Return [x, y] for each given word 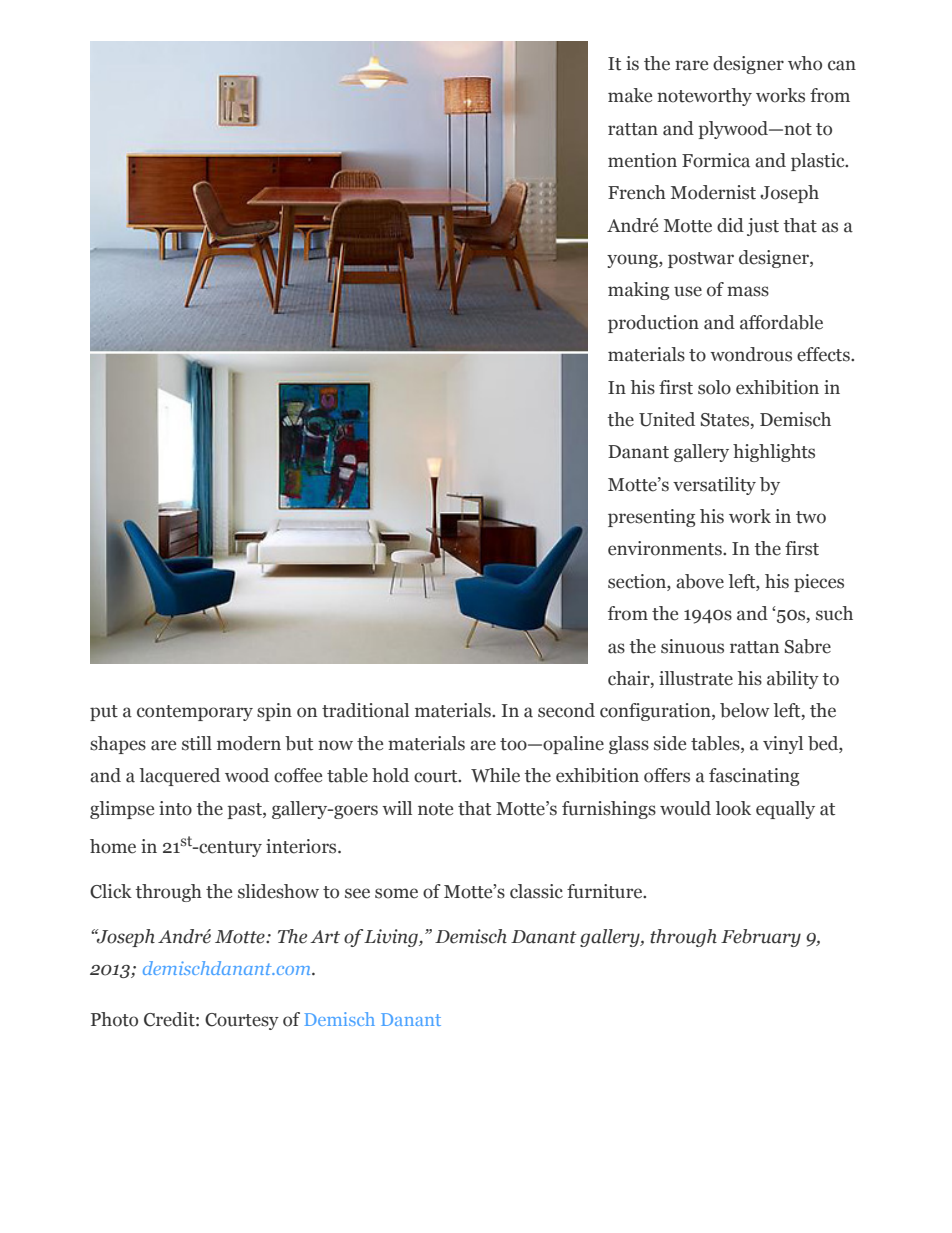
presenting [651, 518]
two [811, 517]
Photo [114, 1019]
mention [642, 160]
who [805, 63]
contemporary [195, 713]
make [630, 95]
